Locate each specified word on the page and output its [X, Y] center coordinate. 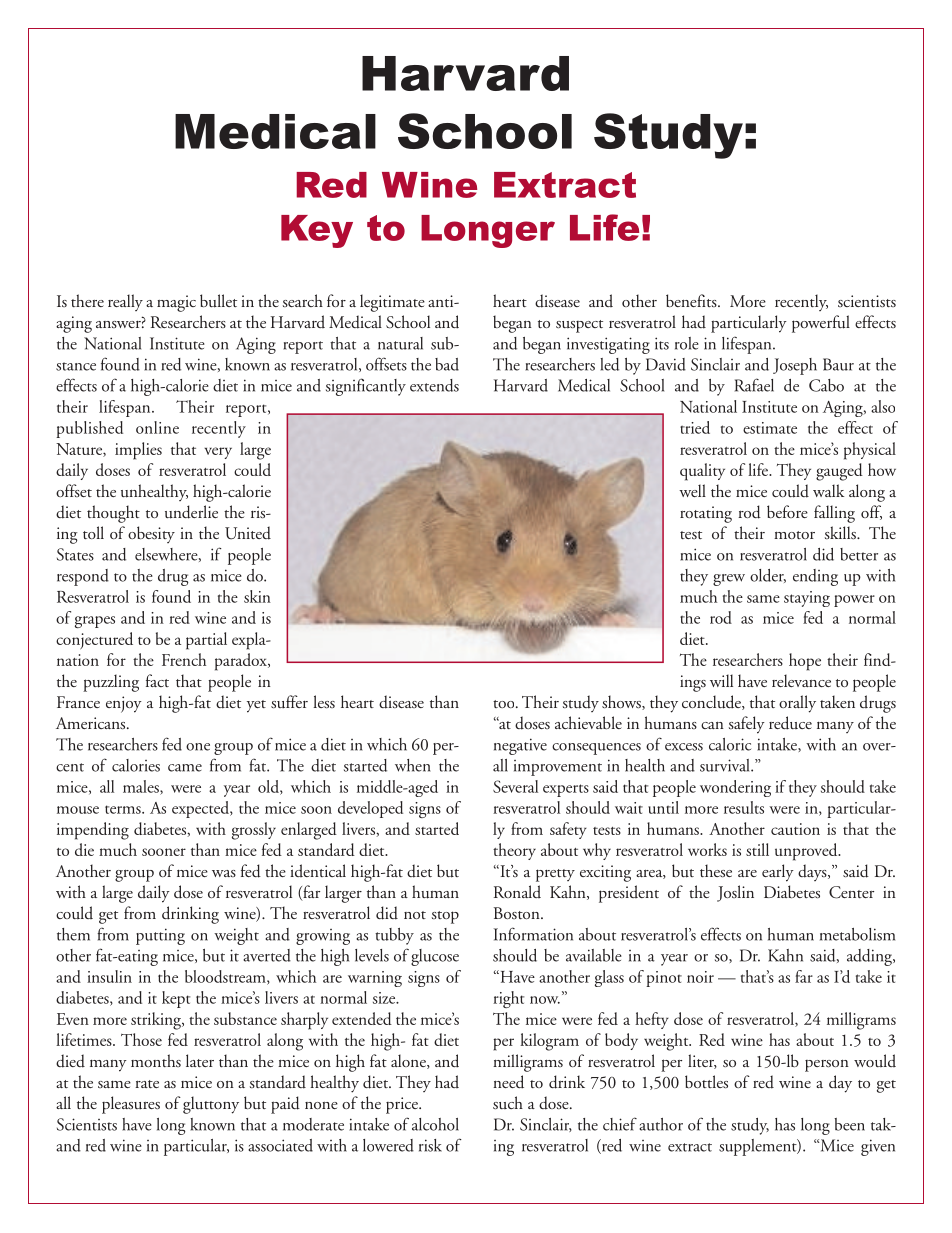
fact [157, 680]
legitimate [392, 303]
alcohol [435, 1124]
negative [520, 746]
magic [176, 303]
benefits [692, 300]
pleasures [131, 1105]
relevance [801, 680]
